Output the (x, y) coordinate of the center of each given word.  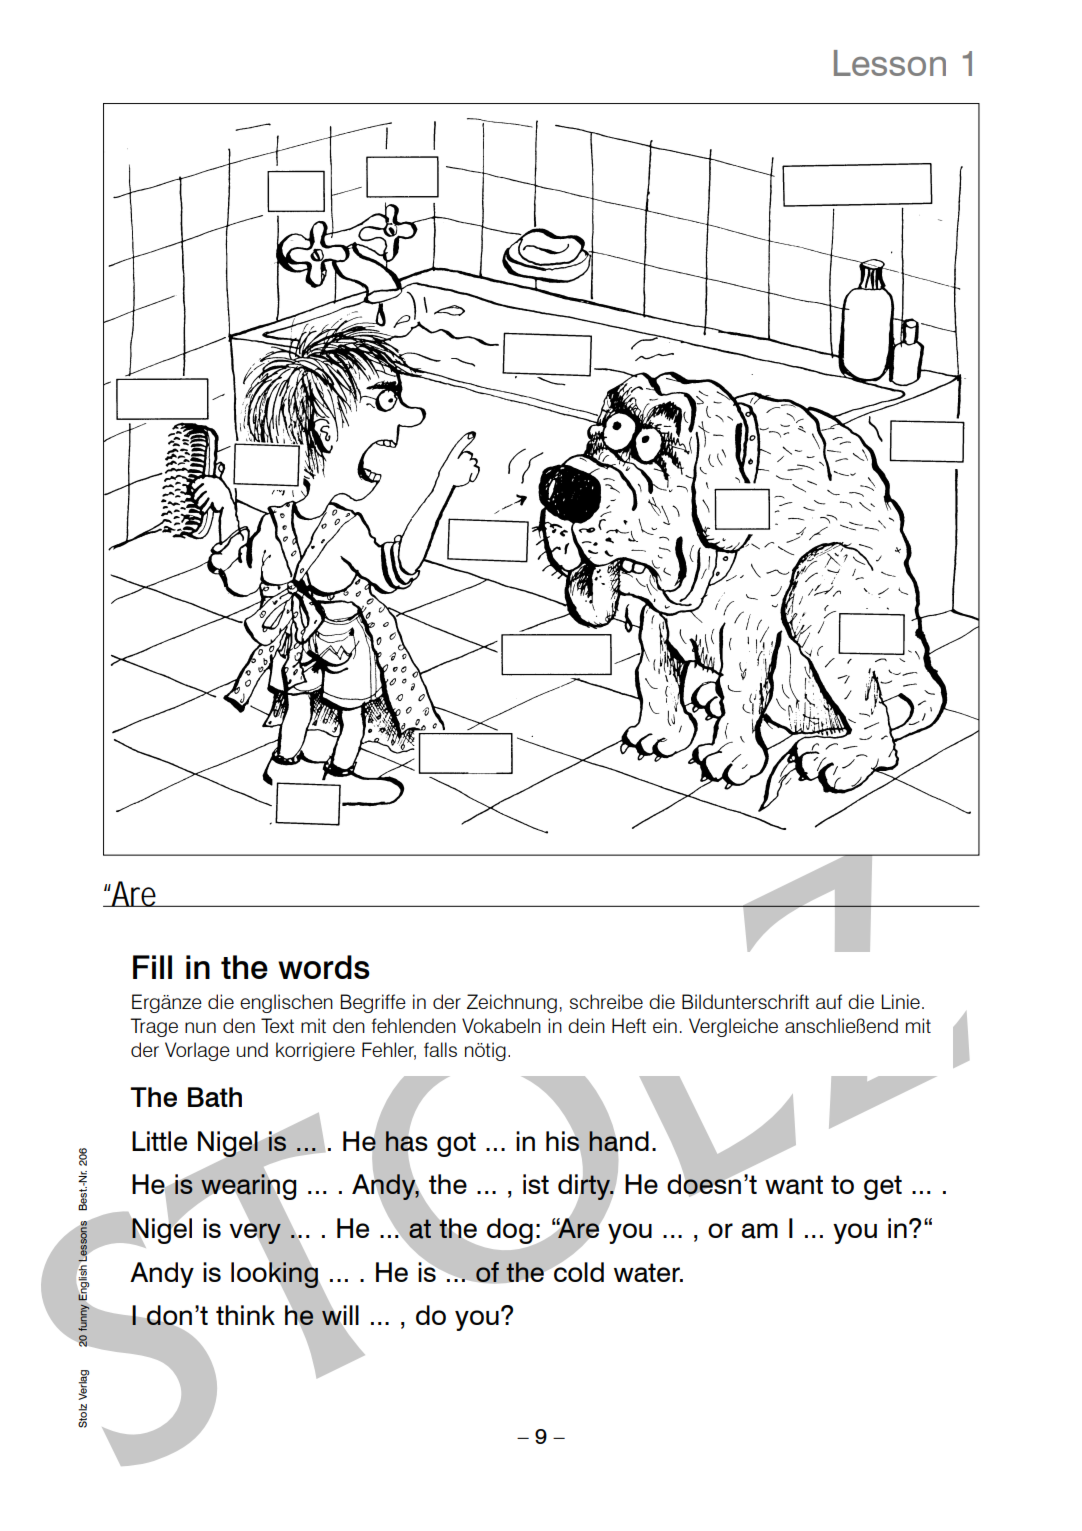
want (794, 1185)
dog (511, 1232)
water (648, 1273)
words (324, 967)
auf (829, 1001)
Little (159, 1141)
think (245, 1315)
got (456, 1144)
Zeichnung (512, 1003)
